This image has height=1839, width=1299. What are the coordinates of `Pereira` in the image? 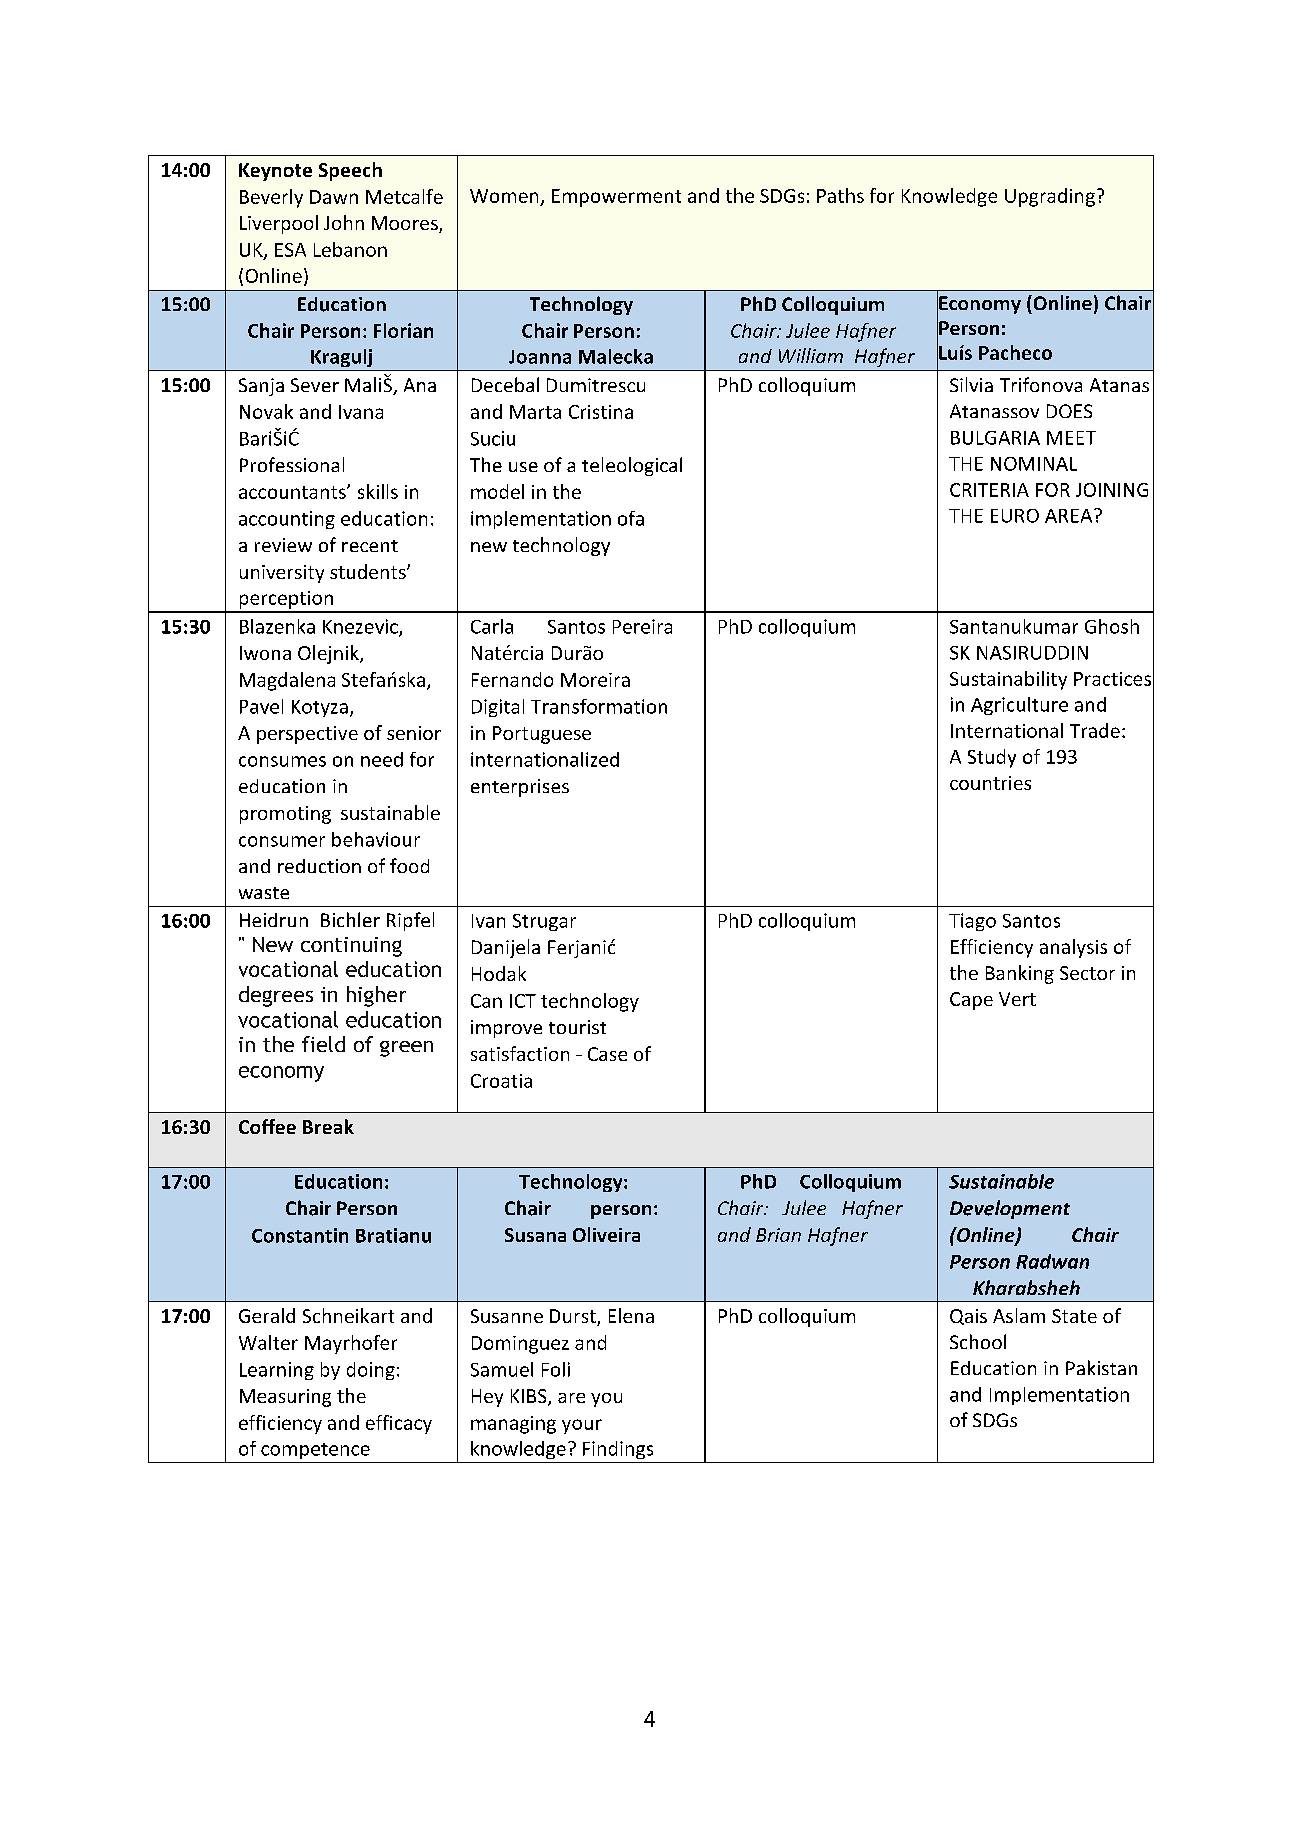 It's located at (642, 626).
